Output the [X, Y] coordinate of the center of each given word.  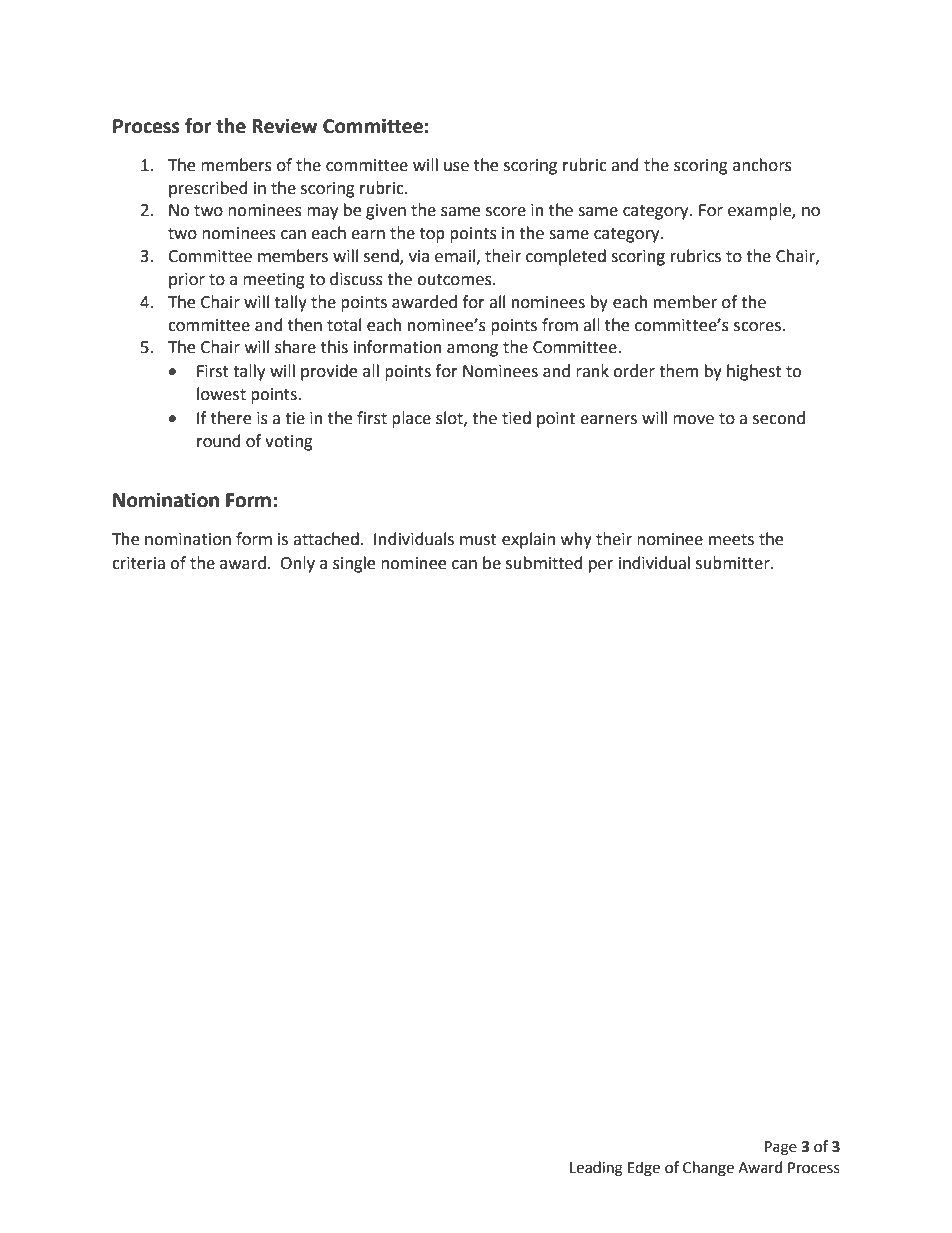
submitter [734, 563]
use [456, 167]
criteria [138, 563]
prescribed [208, 189]
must [478, 540]
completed [566, 257]
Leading [596, 1169]
